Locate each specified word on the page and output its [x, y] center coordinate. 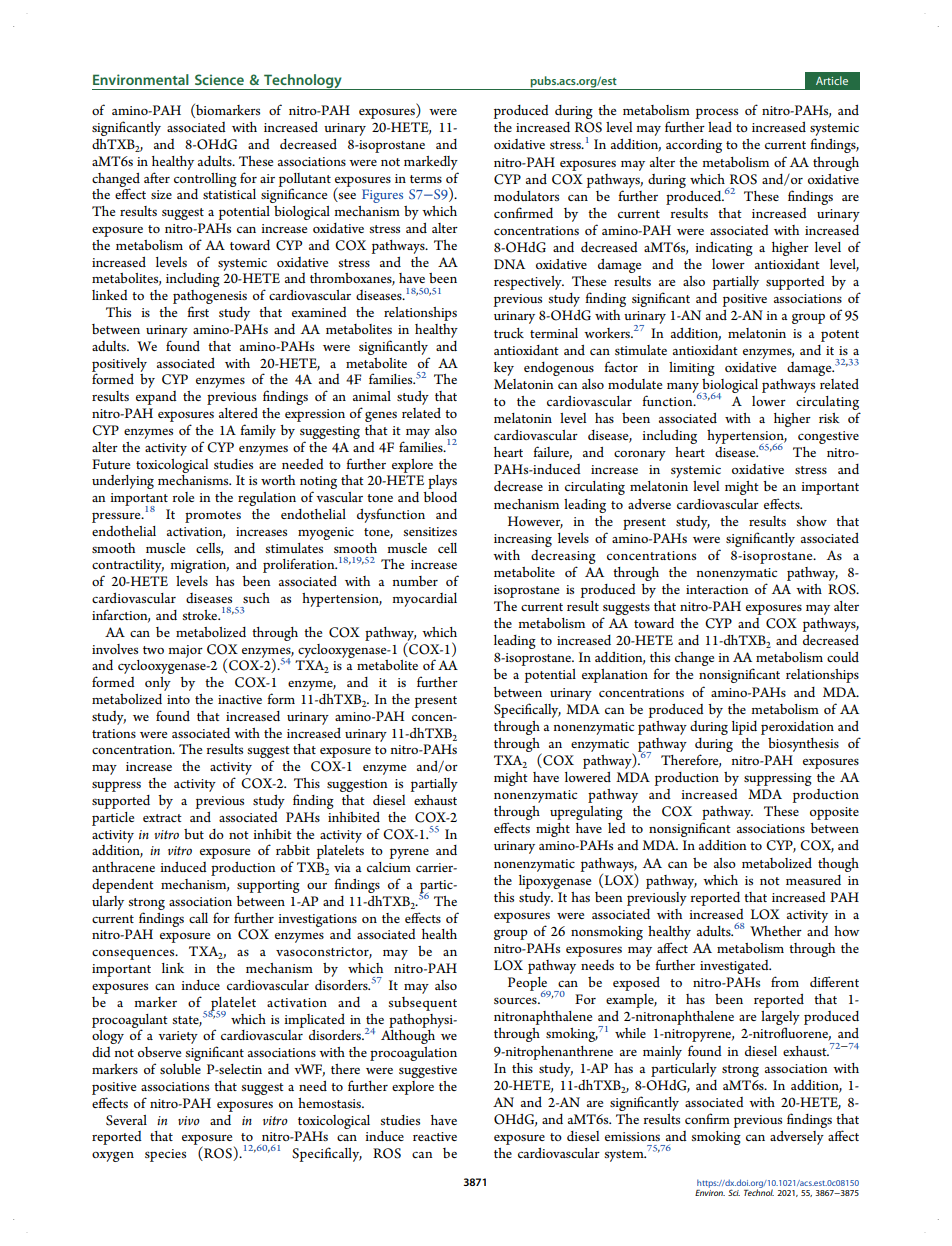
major [185, 651]
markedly [431, 163]
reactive [435, 1136]
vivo [189, 1121]
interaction [717, 589]
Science [219, 79]
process [717, 113]
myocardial [424, 600]
